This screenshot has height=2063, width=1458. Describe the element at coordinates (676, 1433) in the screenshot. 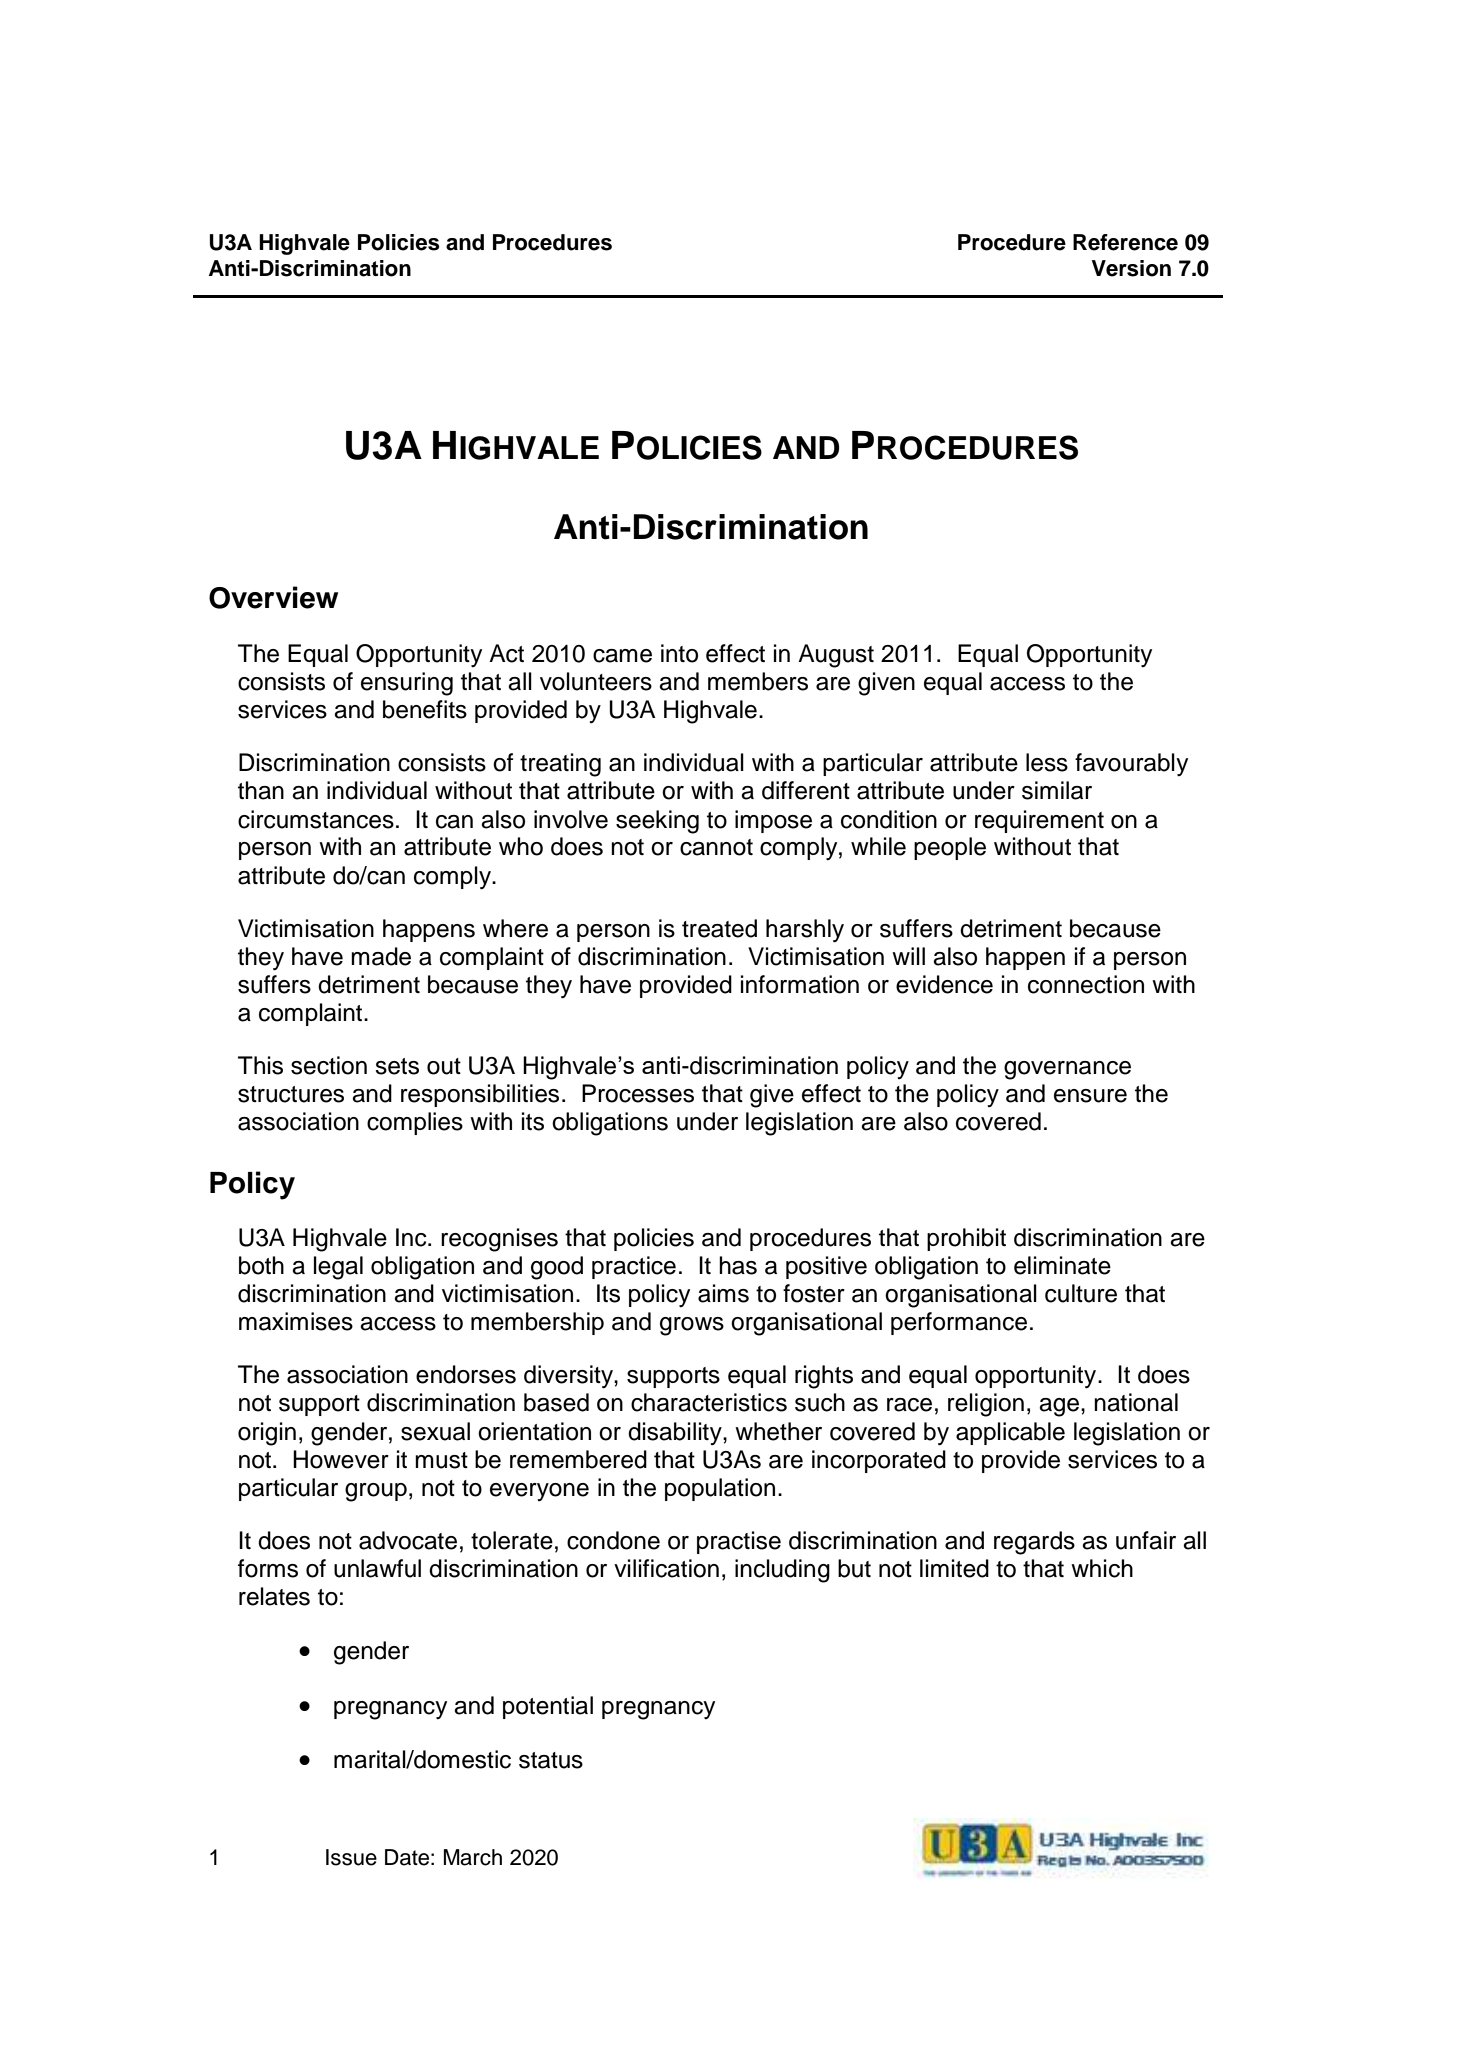

I see `disability` at that location.
